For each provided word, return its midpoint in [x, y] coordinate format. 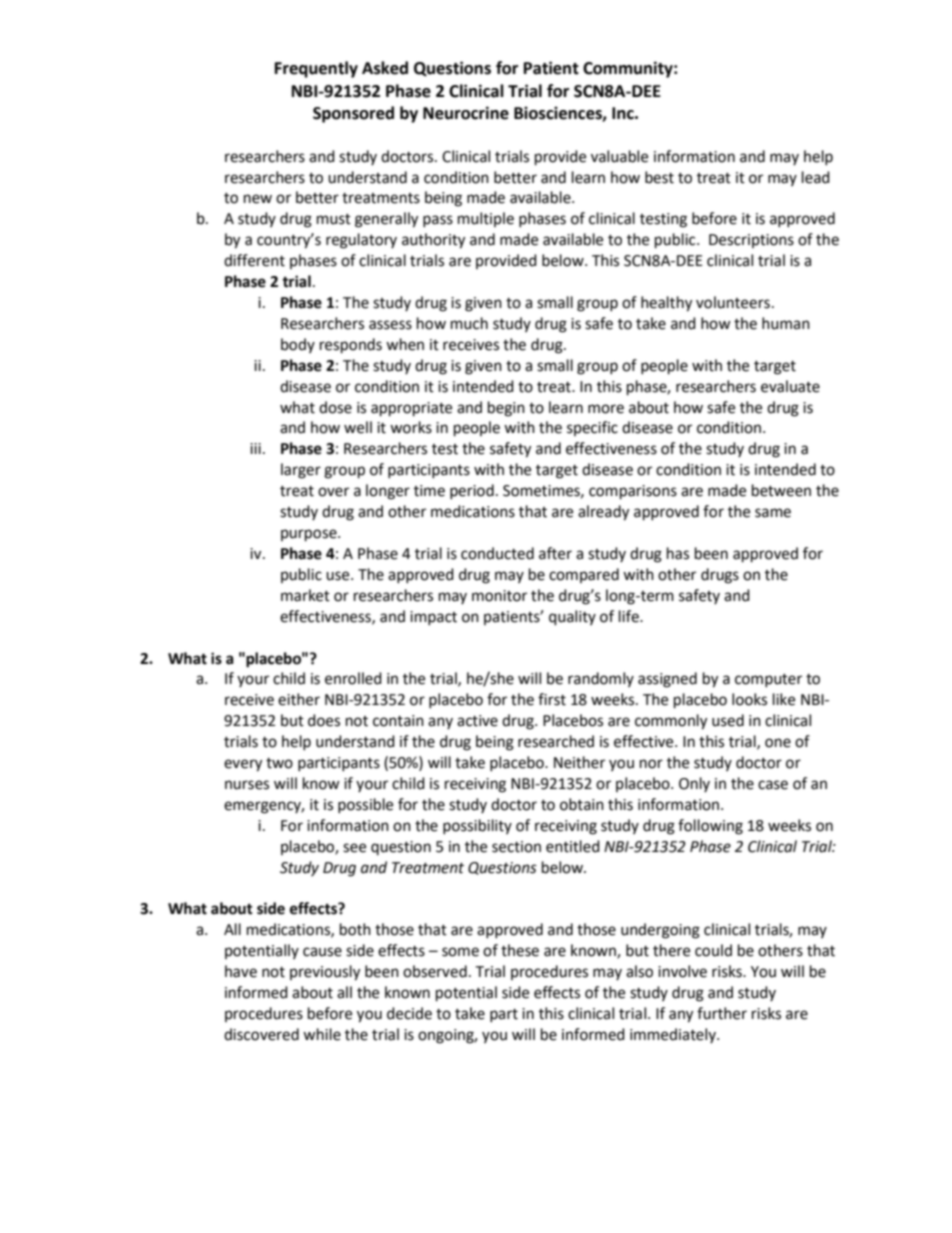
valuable [619, 156]
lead [816, 177]
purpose [310, 535]
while [322, 1034]
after [555, 553]
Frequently [316, 69]
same [773, 513]
